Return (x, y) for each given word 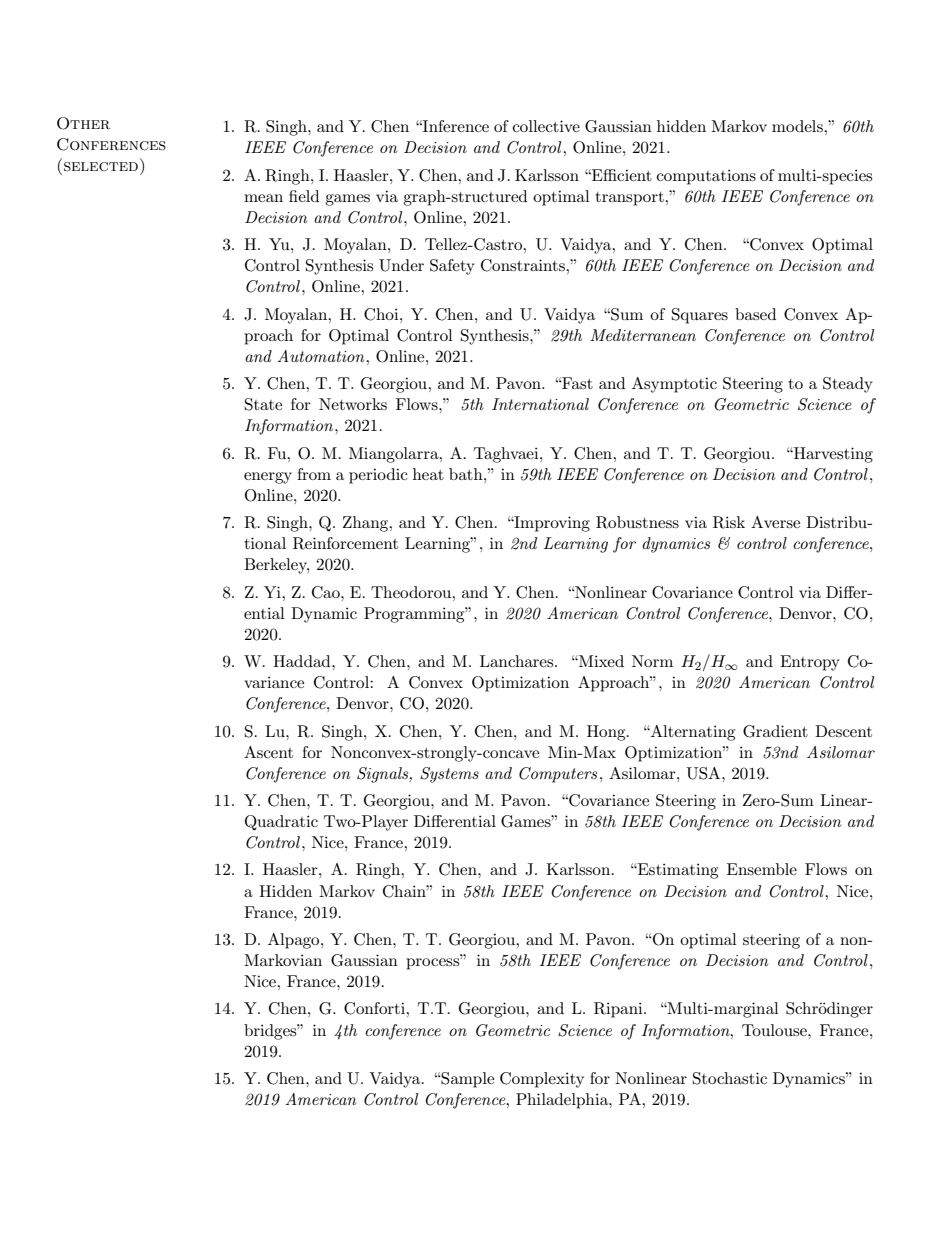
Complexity (542, 1080)
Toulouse (775, 1030)
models (798, 126)
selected (101, 167)
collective (546, 126)
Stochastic (730, 1078)
